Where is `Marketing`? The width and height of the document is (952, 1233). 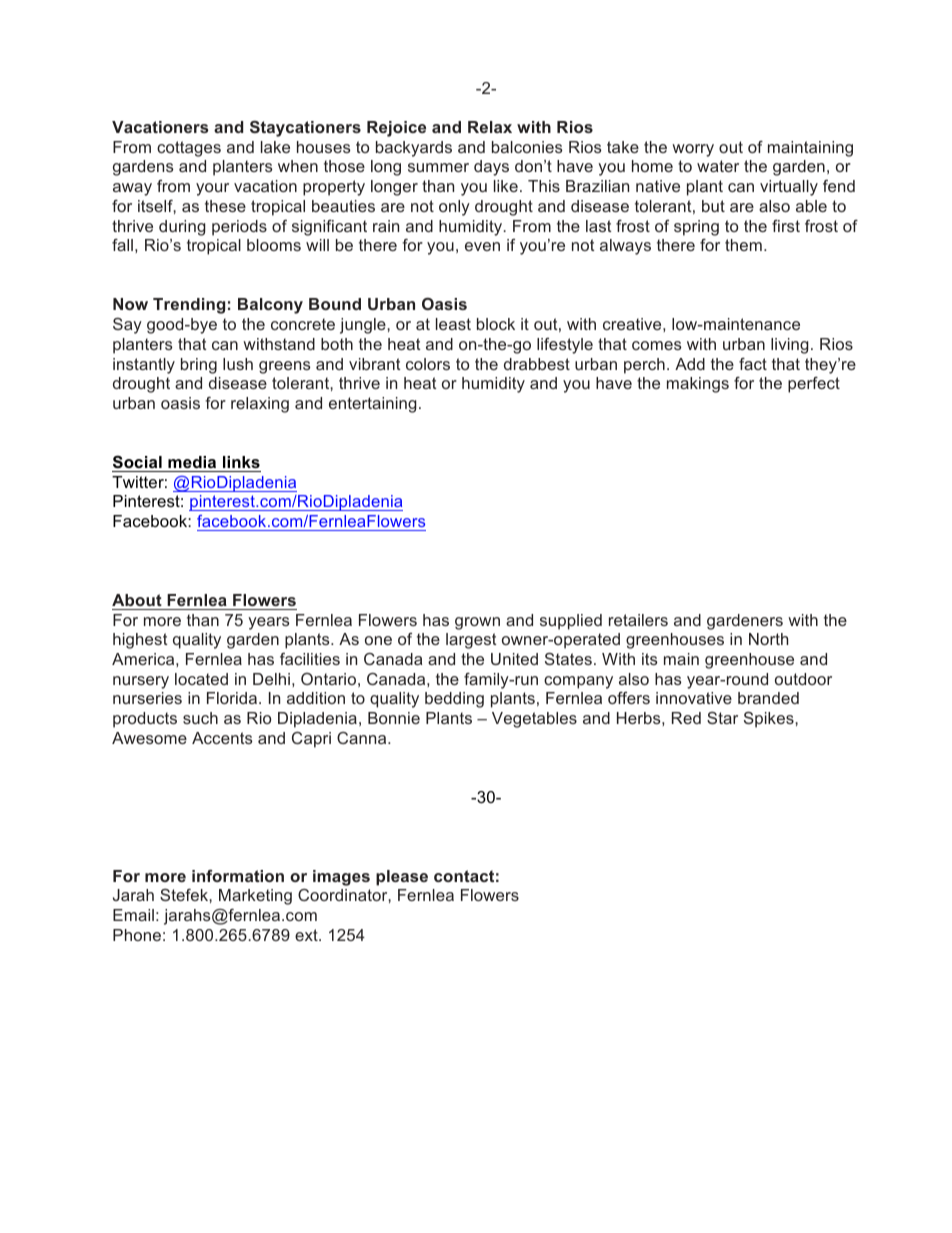
Marketing is located at coordinates (255, 897).
